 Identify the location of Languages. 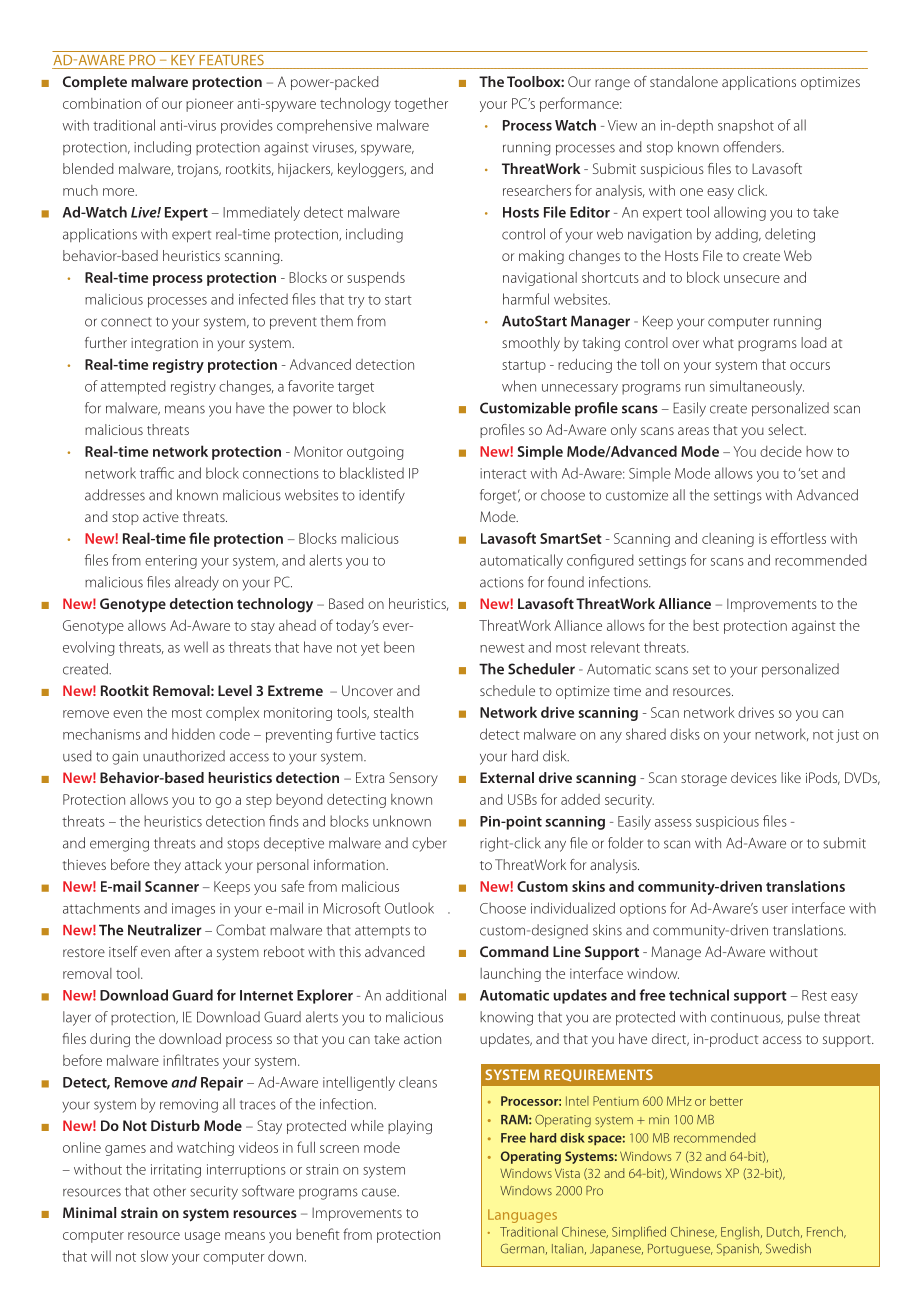
(522, 1216).
